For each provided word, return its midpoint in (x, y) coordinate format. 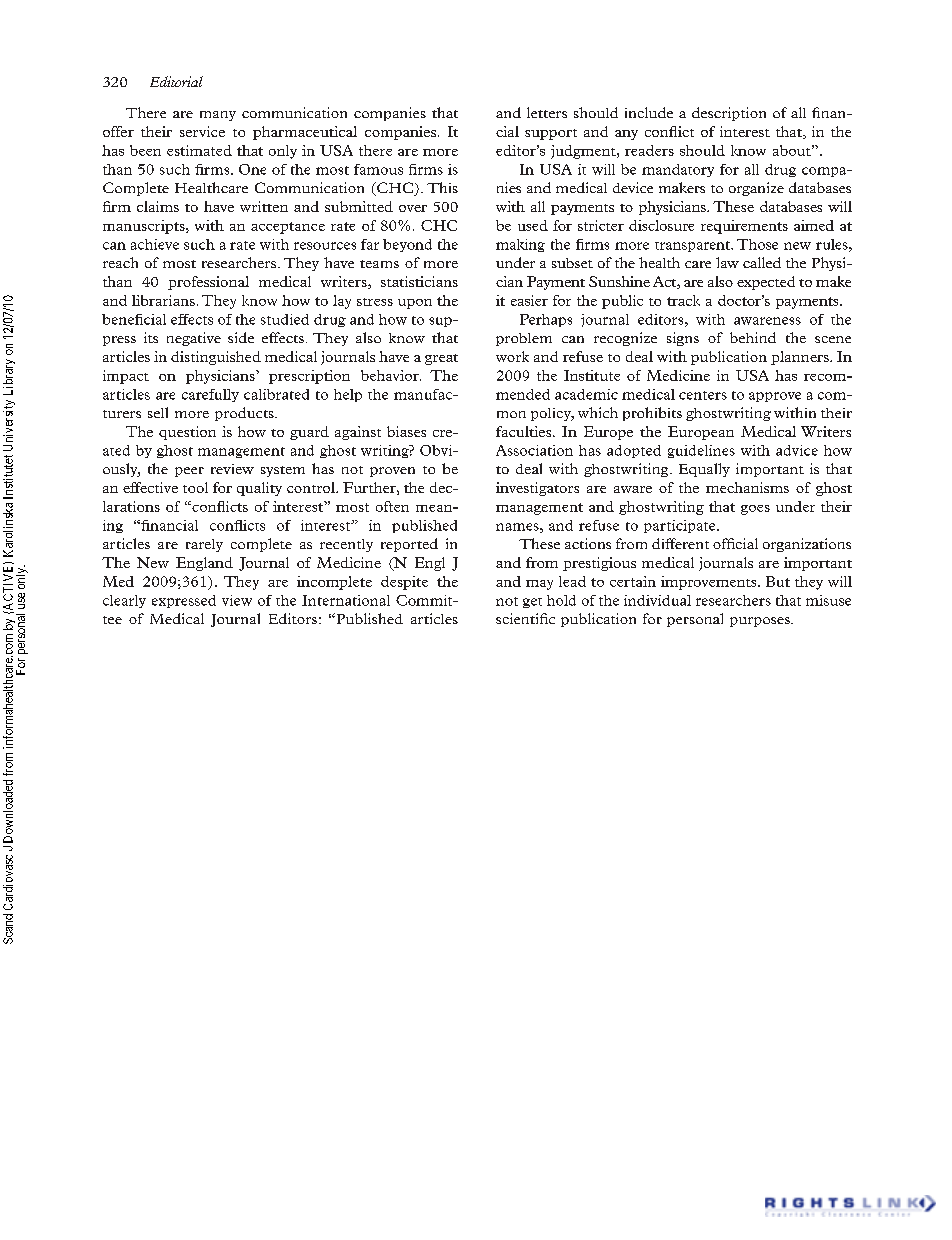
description (729, 114)
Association (534, 450)
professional (208, 283)
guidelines (701, 451)
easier (529, 300)
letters (547, 112)
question (187, 433)
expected (766, 283)
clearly (124, 601)
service (202, 131)
